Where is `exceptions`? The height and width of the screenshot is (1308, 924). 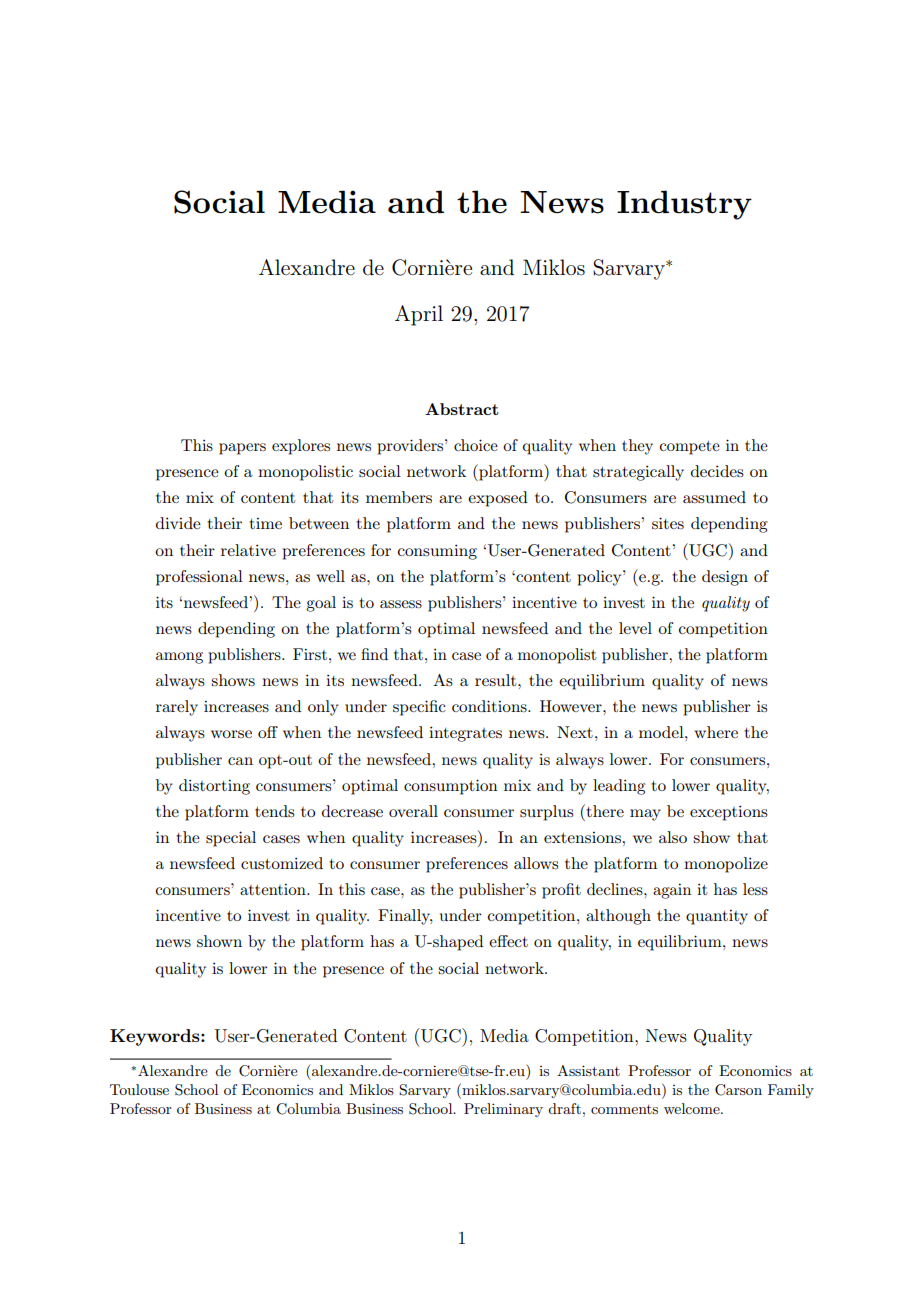
exceptions is located at coordinates (729, 813).
